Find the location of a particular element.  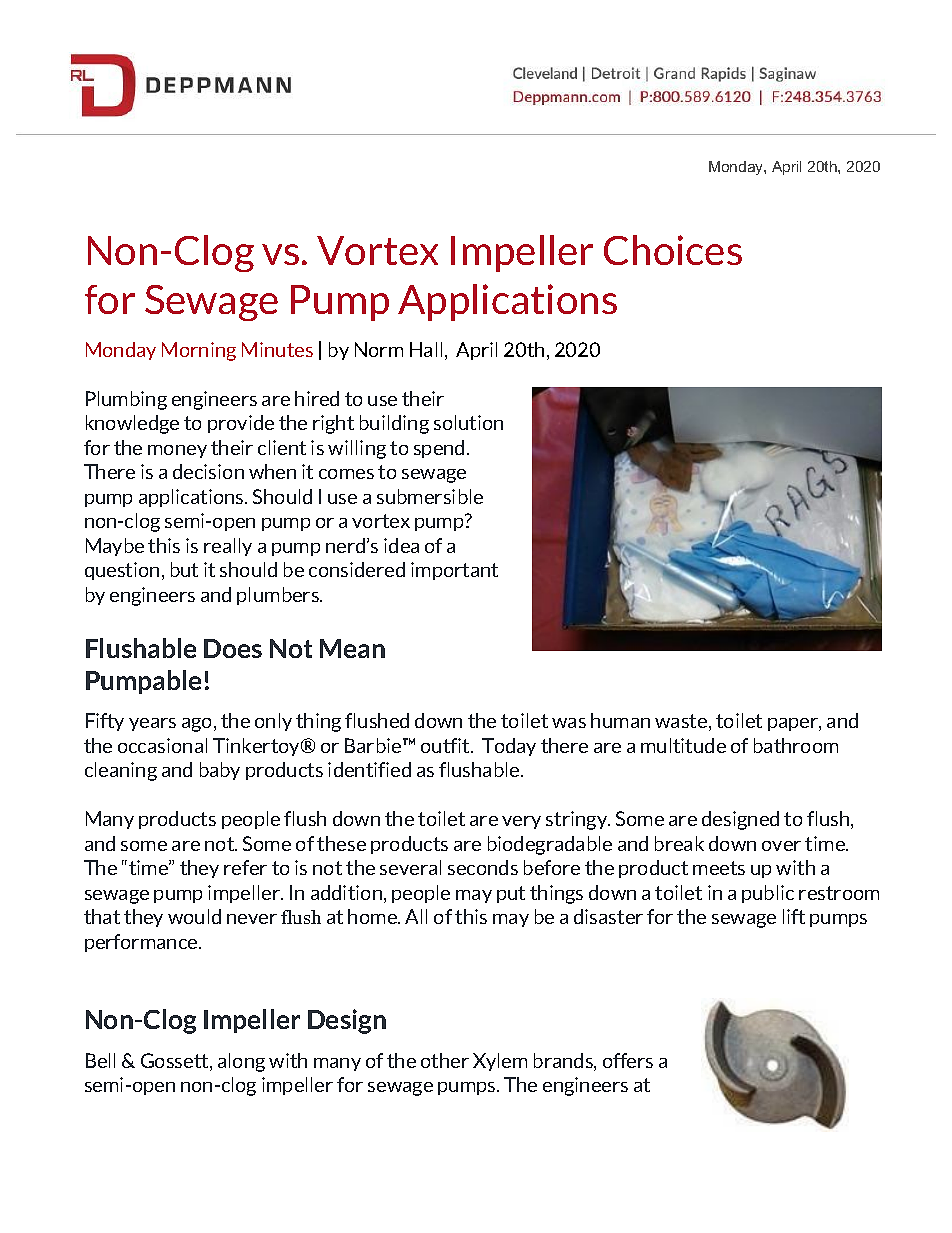

outfit is located at coordinates (446, 745).
